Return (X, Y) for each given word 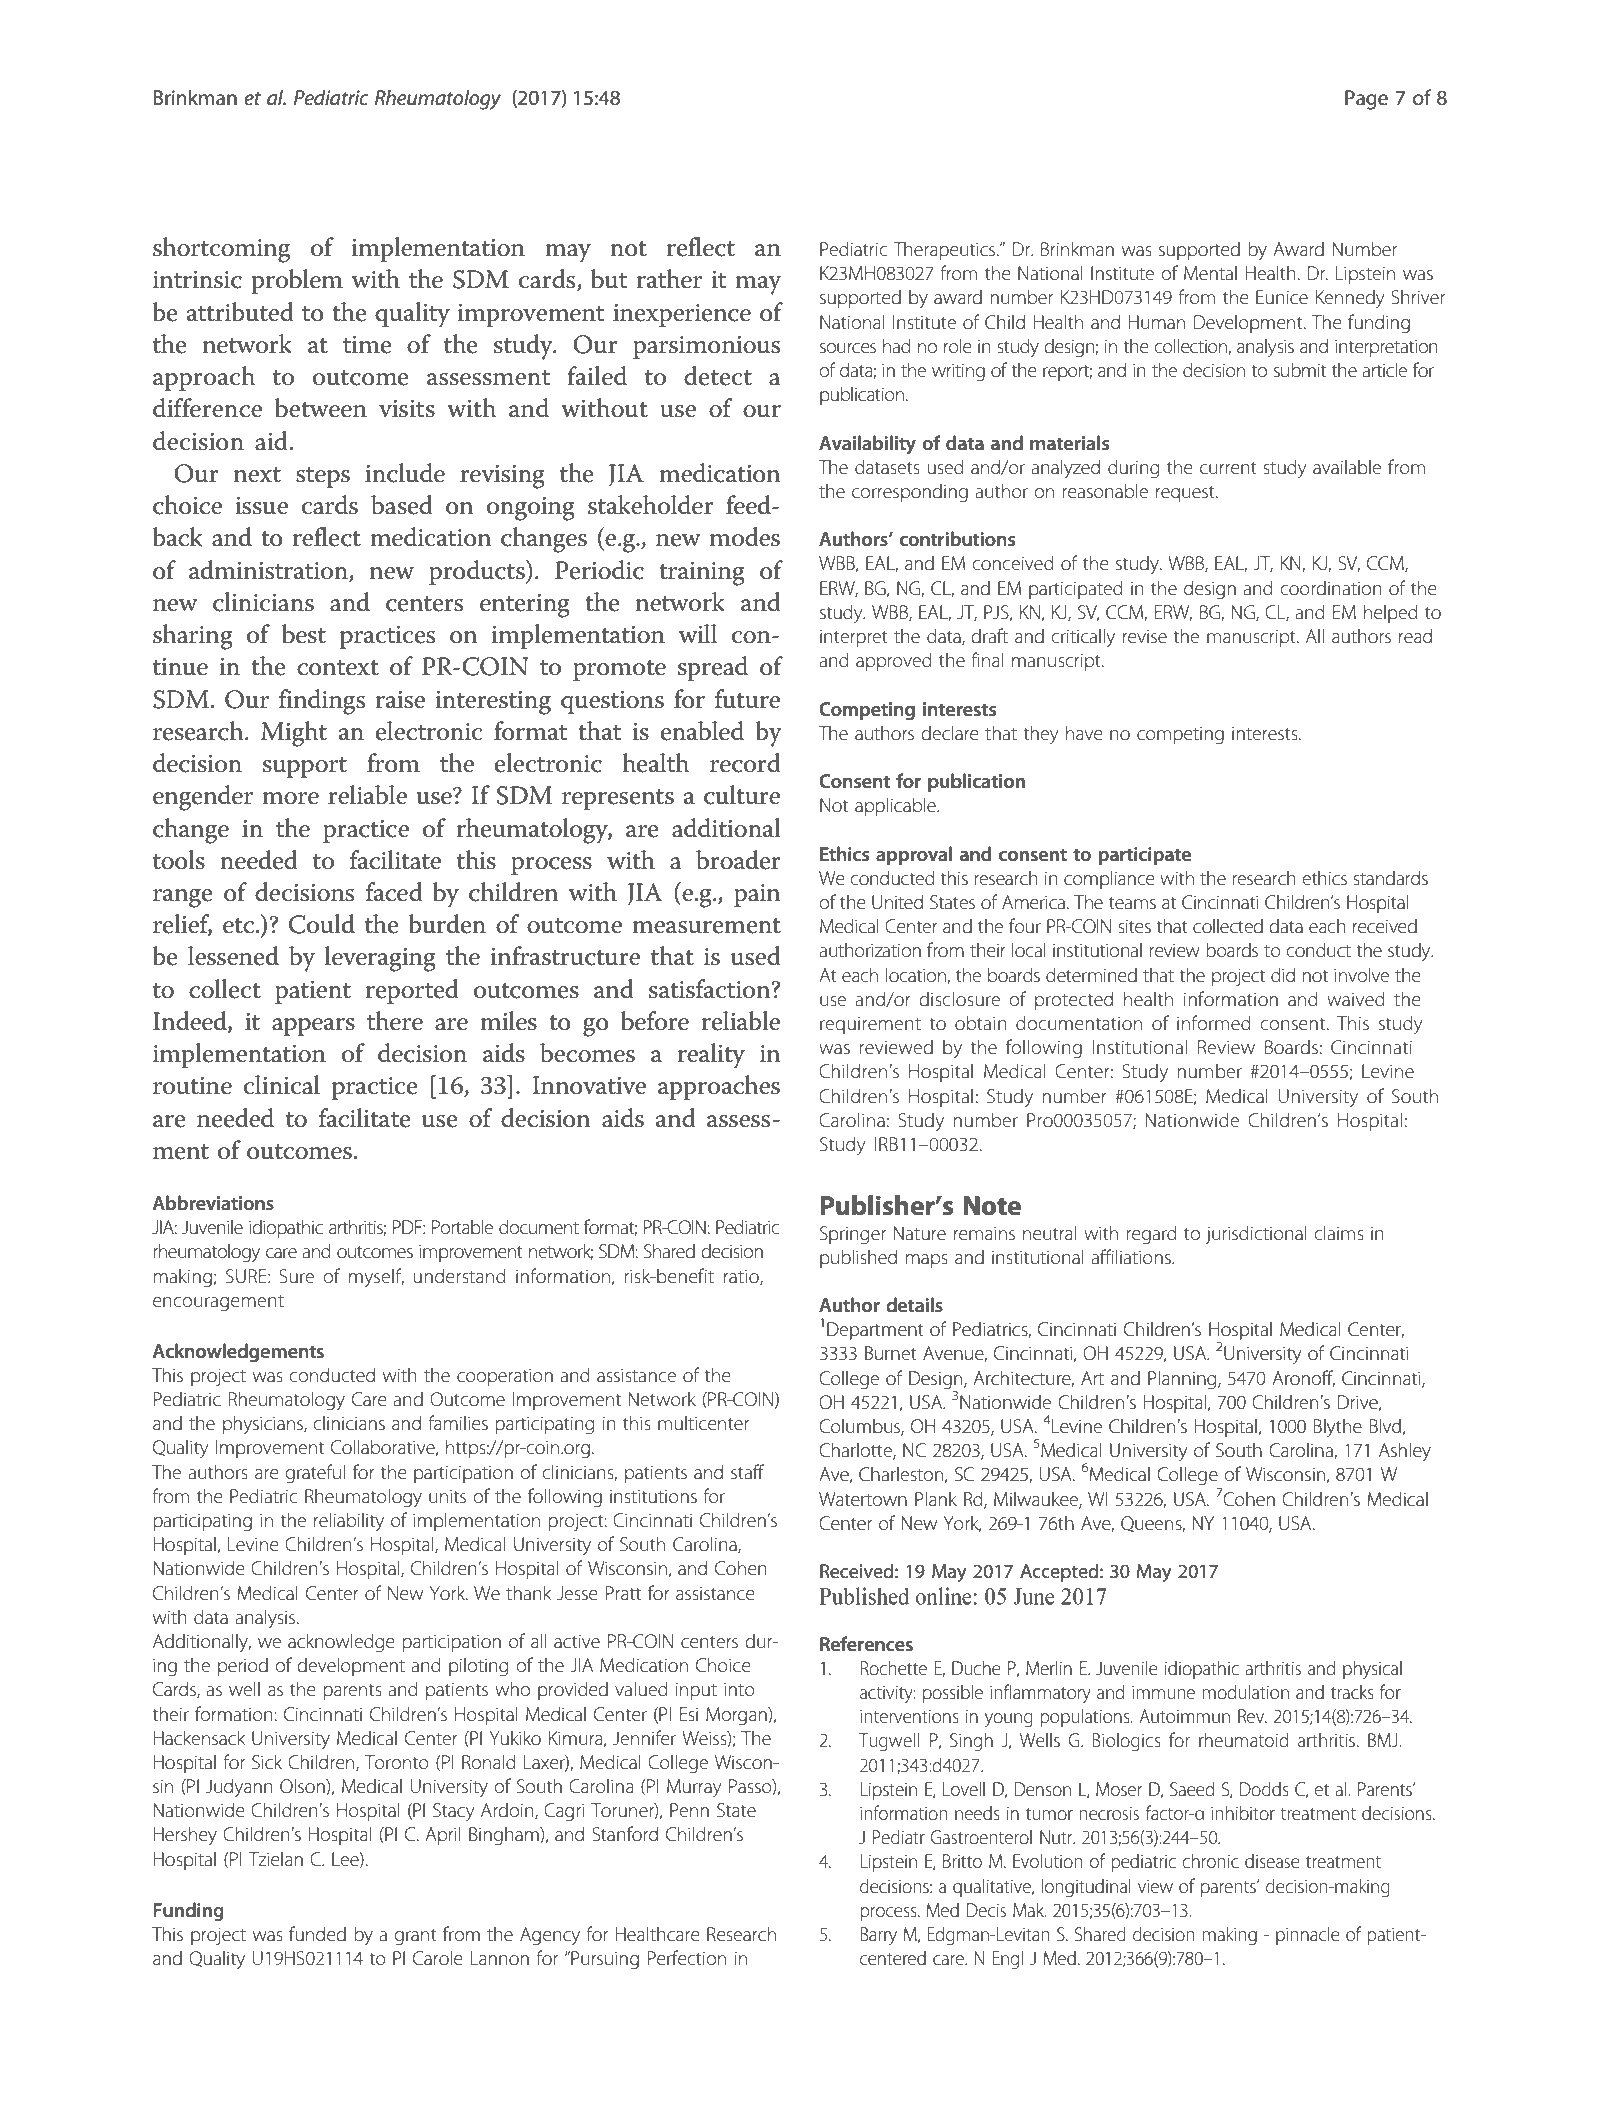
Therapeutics (946, 250)
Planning (1183, 1379)
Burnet (891, 1353)
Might (294, 734)
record (745, 763)
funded (317, 1933)
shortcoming (221, 250)
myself (376, 1278)
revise (1145, 637)
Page (1366, 100)
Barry (878, 1936)
